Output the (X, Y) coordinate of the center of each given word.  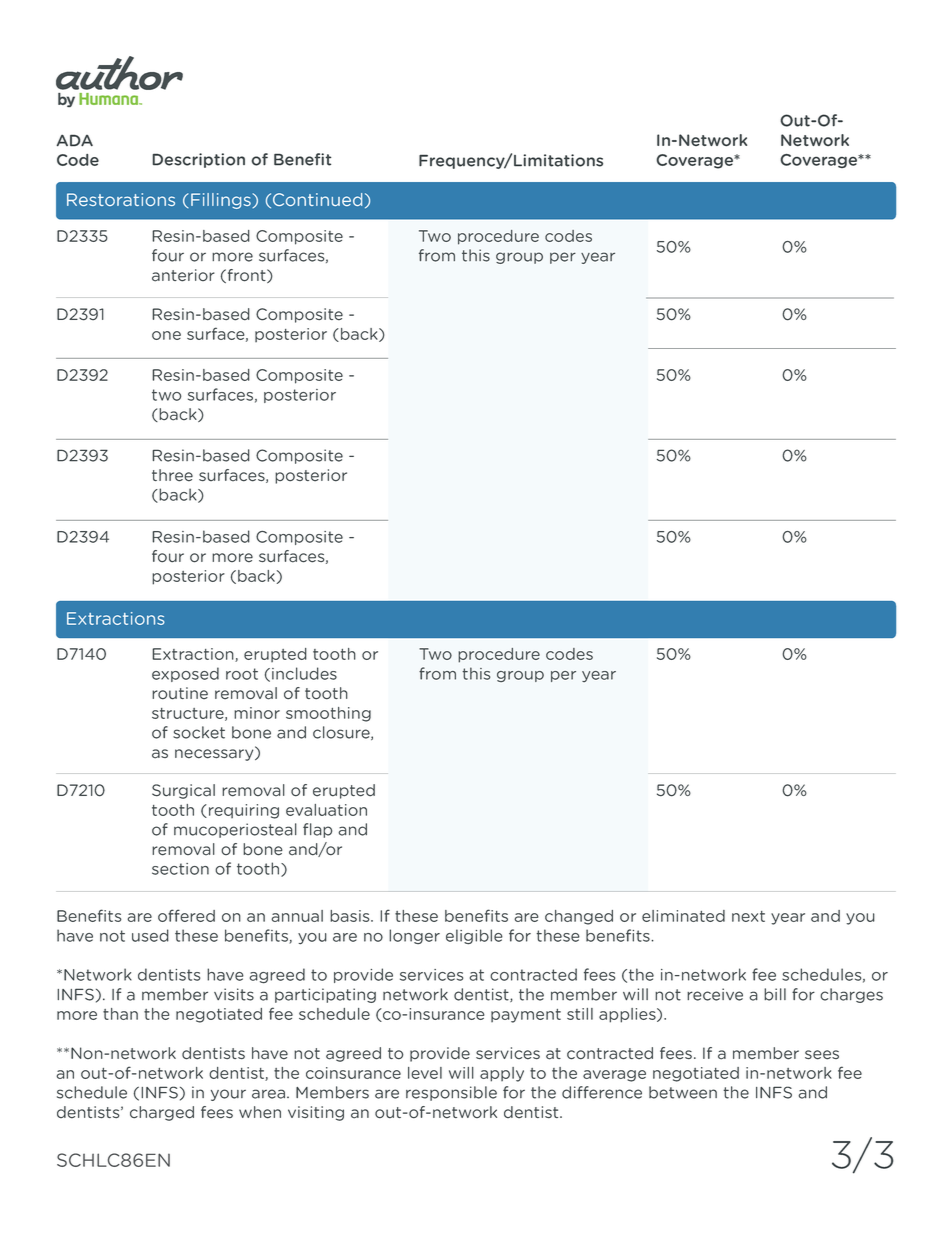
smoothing (328, 714)
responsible (451, 1093)
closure (342, 733)
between (683, 1092)
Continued (317, 199)
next (748, 916)
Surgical (183, 791)
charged (162, 1113)
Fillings (222, 201)
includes (304, 673)
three (172, 475)
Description (198, 160)
